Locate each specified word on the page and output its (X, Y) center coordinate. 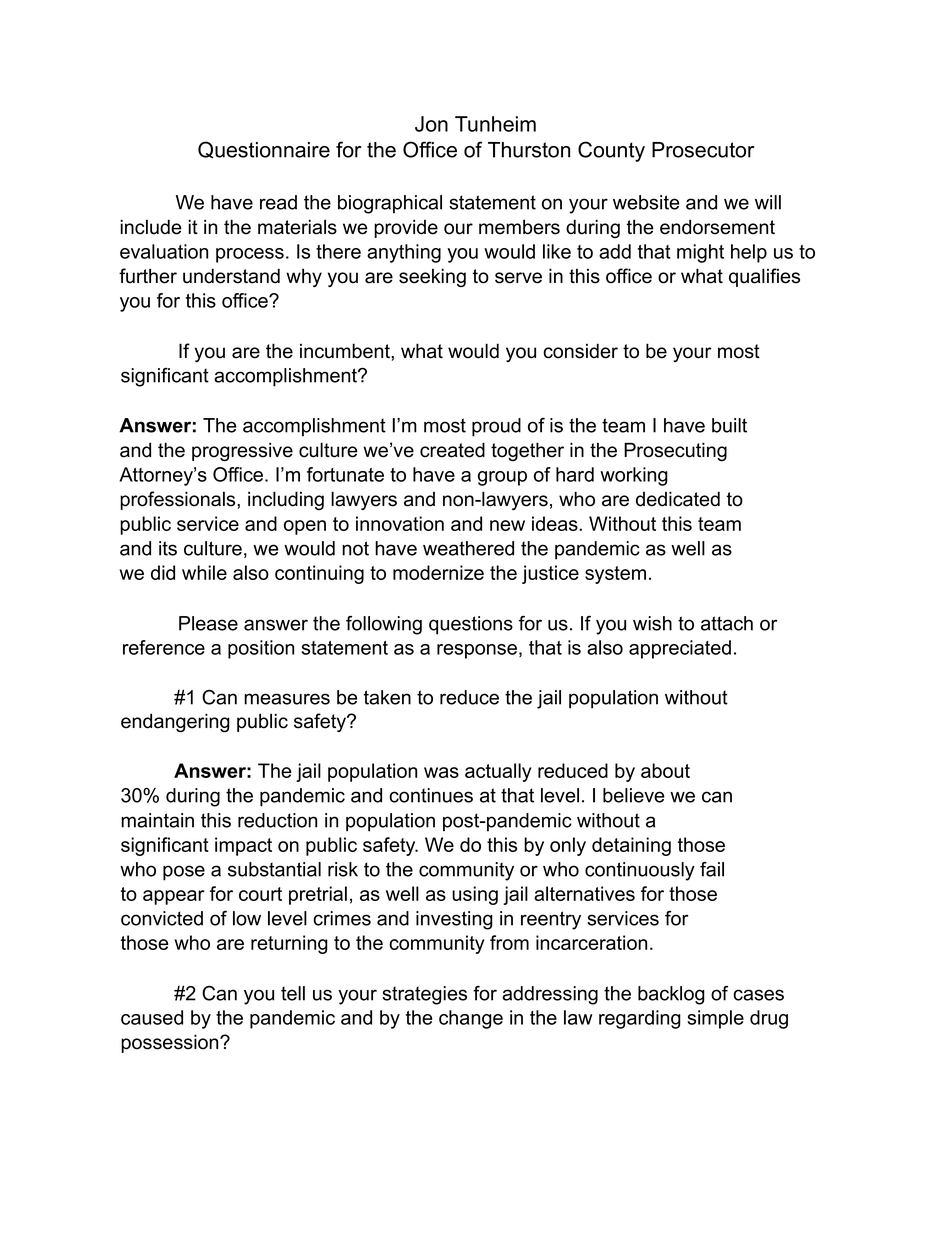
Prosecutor (703, 150)
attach (727, 623)
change (471, 1019)
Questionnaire (264, 150)
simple (716, 1019)
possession (171, 1043)
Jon (431, 124)
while (204, 572)
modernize (438, 572)
